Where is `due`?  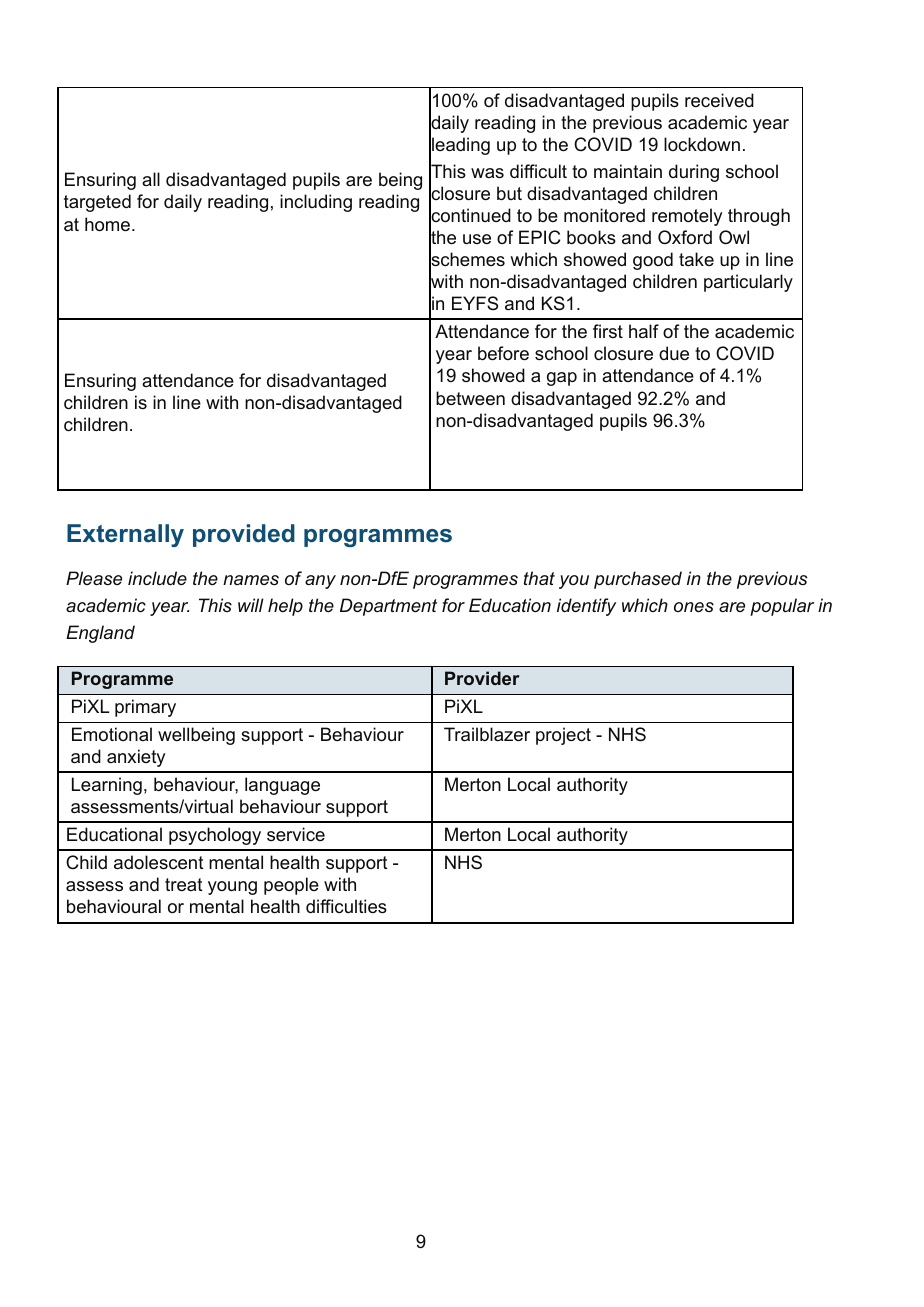
due is located at coordinates (674, 353).
